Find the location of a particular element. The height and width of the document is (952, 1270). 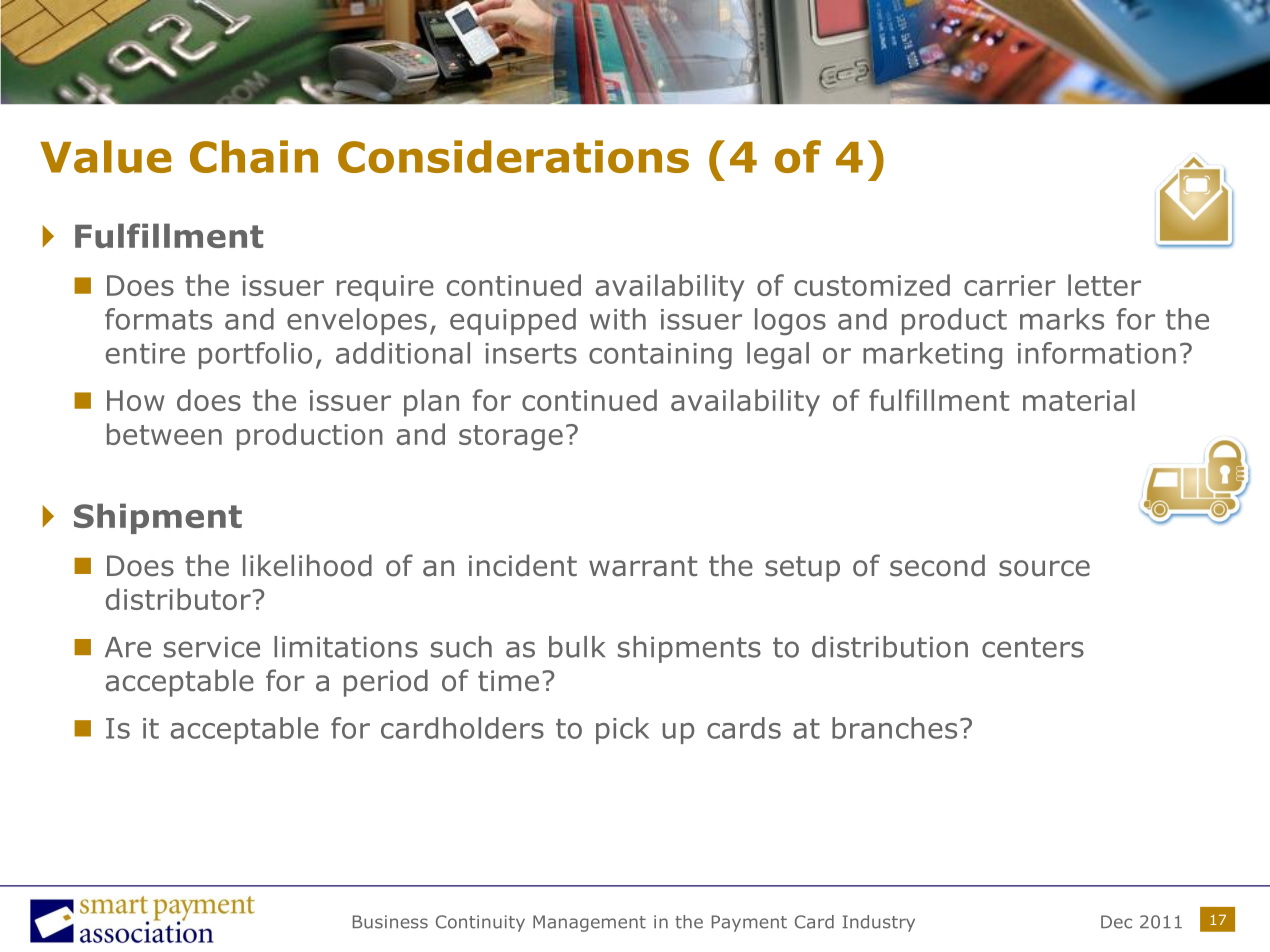

likelihood is located at coordinates (307, 565).
